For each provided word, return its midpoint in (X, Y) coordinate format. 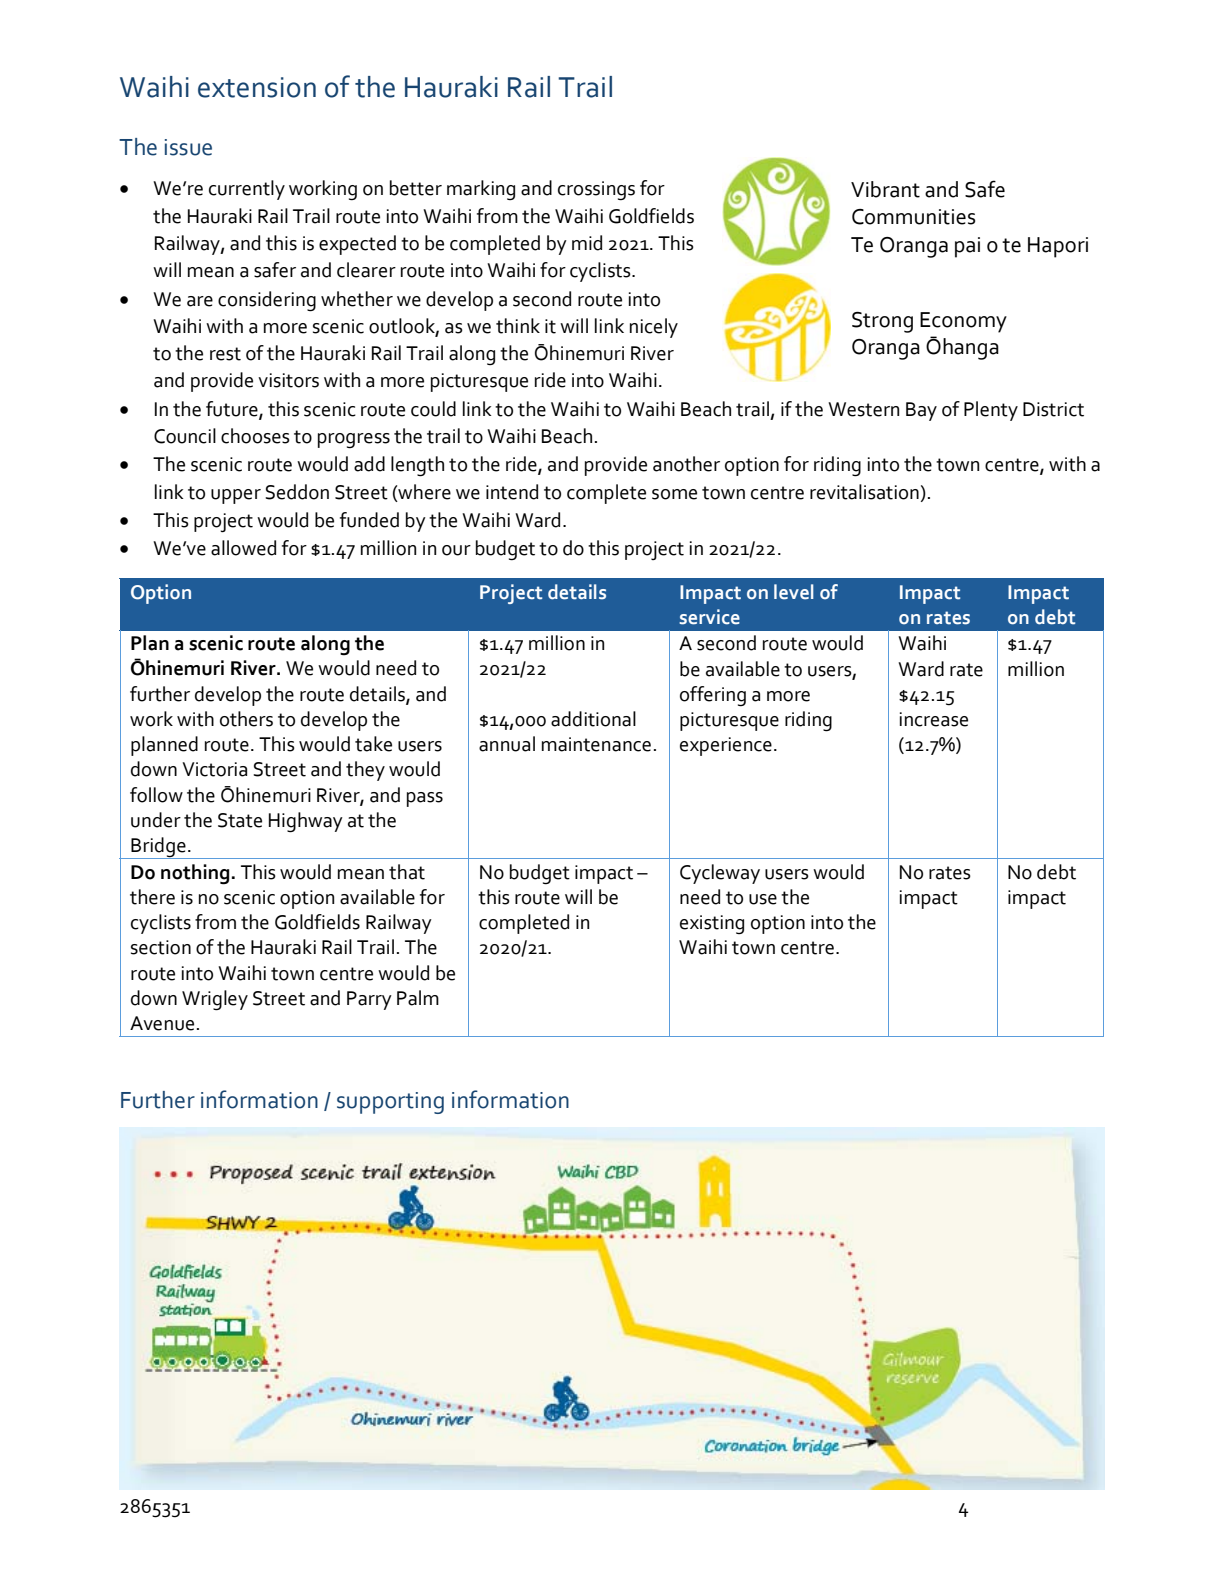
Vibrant (885, 189)
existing (712, 924)
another (686, 464)
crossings (596, 191)
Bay (921, 411)
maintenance (596, 744)
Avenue (162, 1023)
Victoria (214, 769)
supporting (390, 1103)
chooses (255, 436)
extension (257, 87)
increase (934, 719)
